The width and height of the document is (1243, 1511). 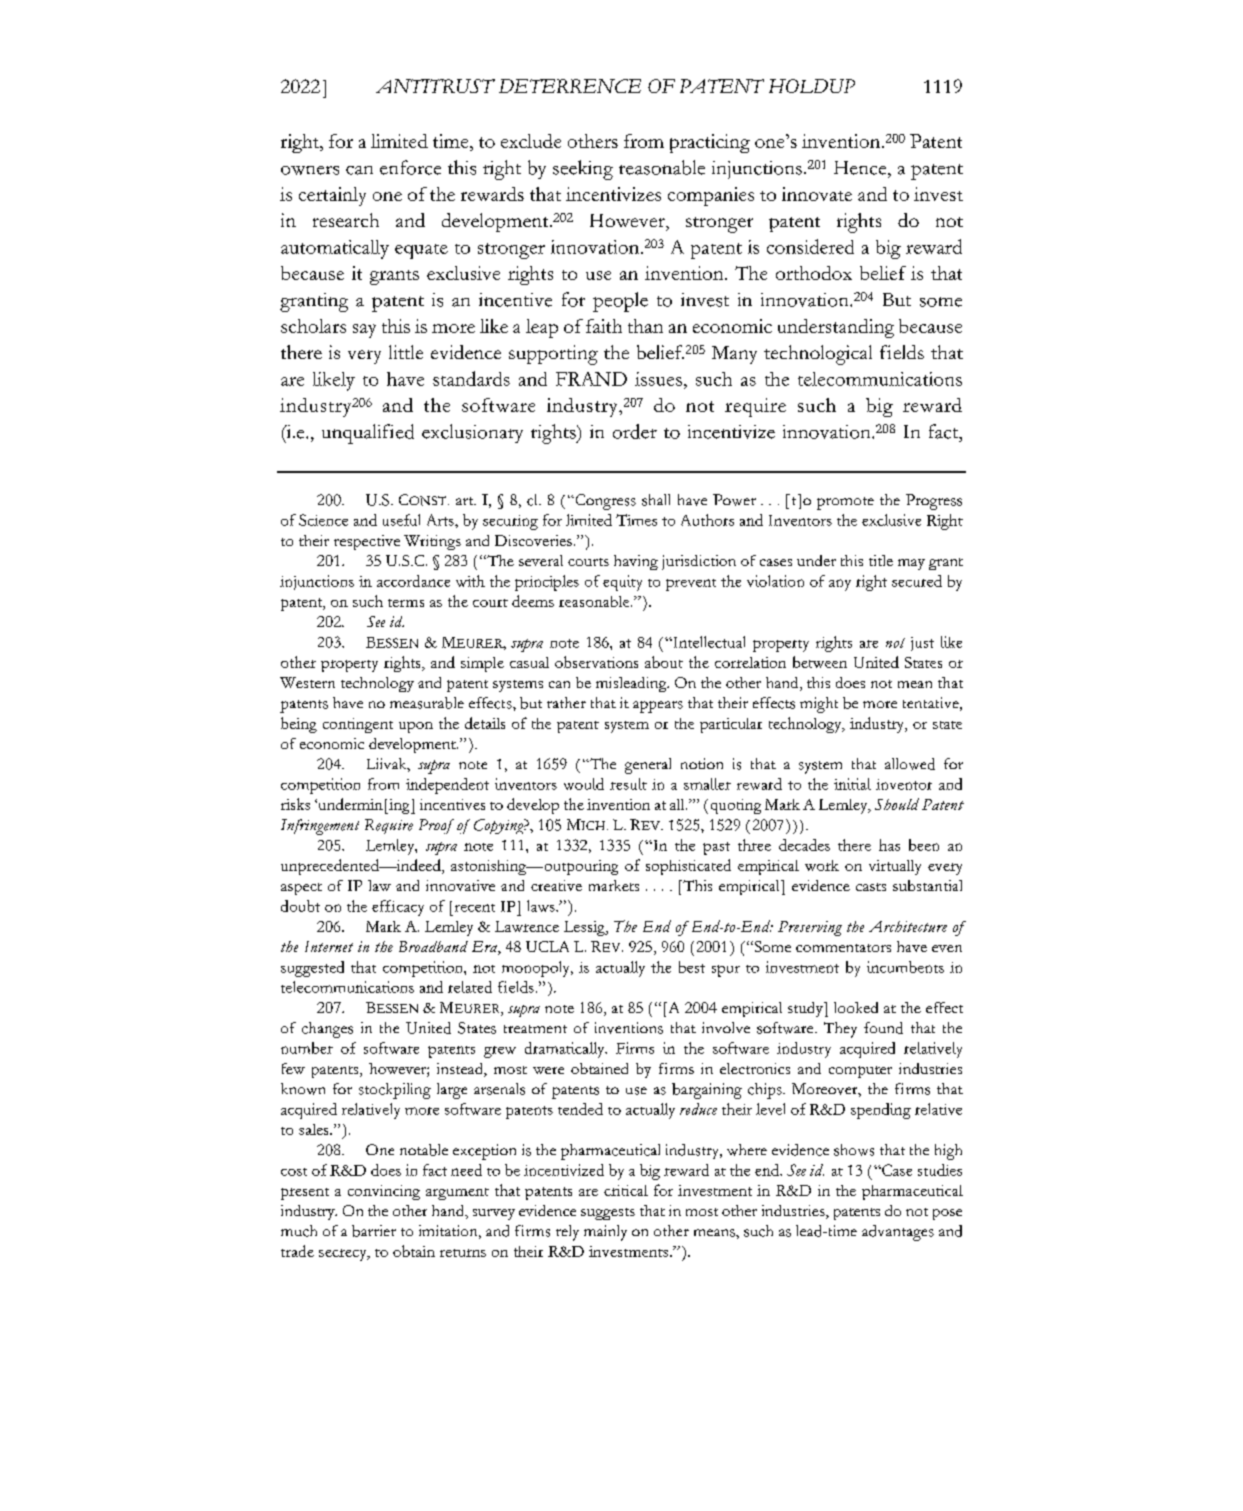 I want to click on promote, so click(x=845, y=503).
